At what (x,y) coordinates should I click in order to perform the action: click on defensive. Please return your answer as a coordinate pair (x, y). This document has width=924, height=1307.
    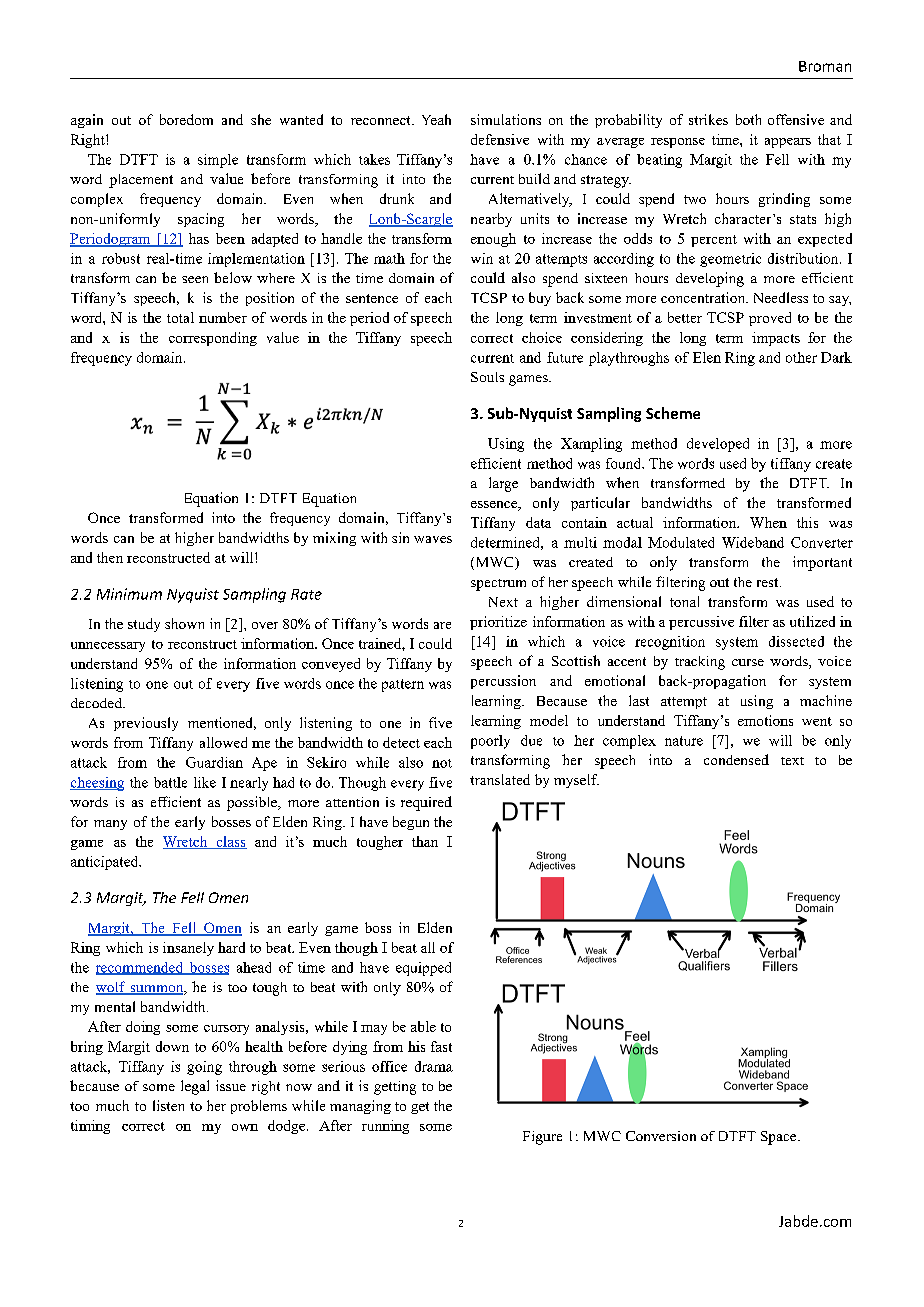
    Looking at the image, I should click on (500, 139).
